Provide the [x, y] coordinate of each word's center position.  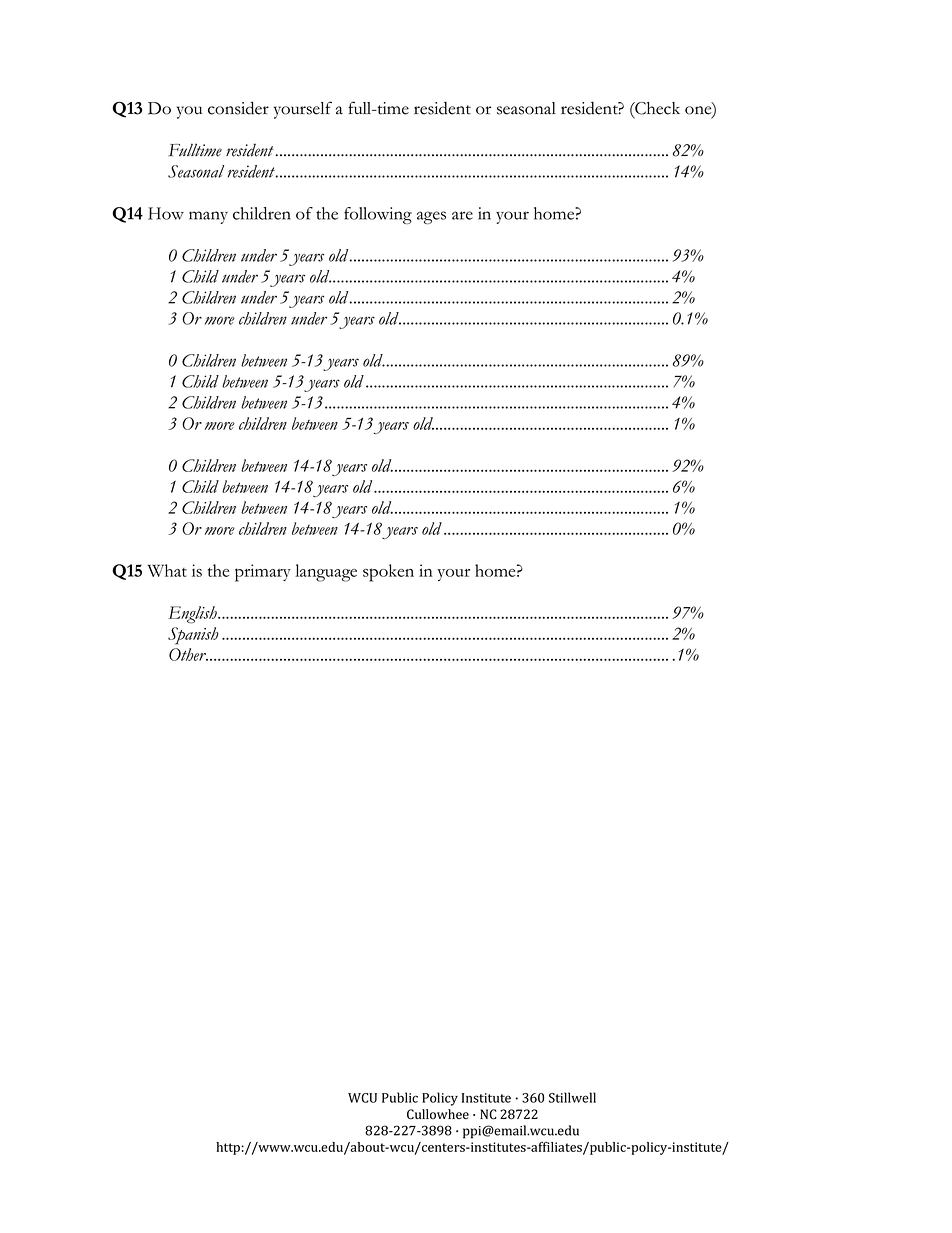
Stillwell [572, 1097]
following [378, 215]
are [462, 215]
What [167, 570]
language [326, 573]
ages [431, 217]
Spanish [193, 636]
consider [238, 108]
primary [263, 573]
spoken [388, 573]
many [208, 217]
